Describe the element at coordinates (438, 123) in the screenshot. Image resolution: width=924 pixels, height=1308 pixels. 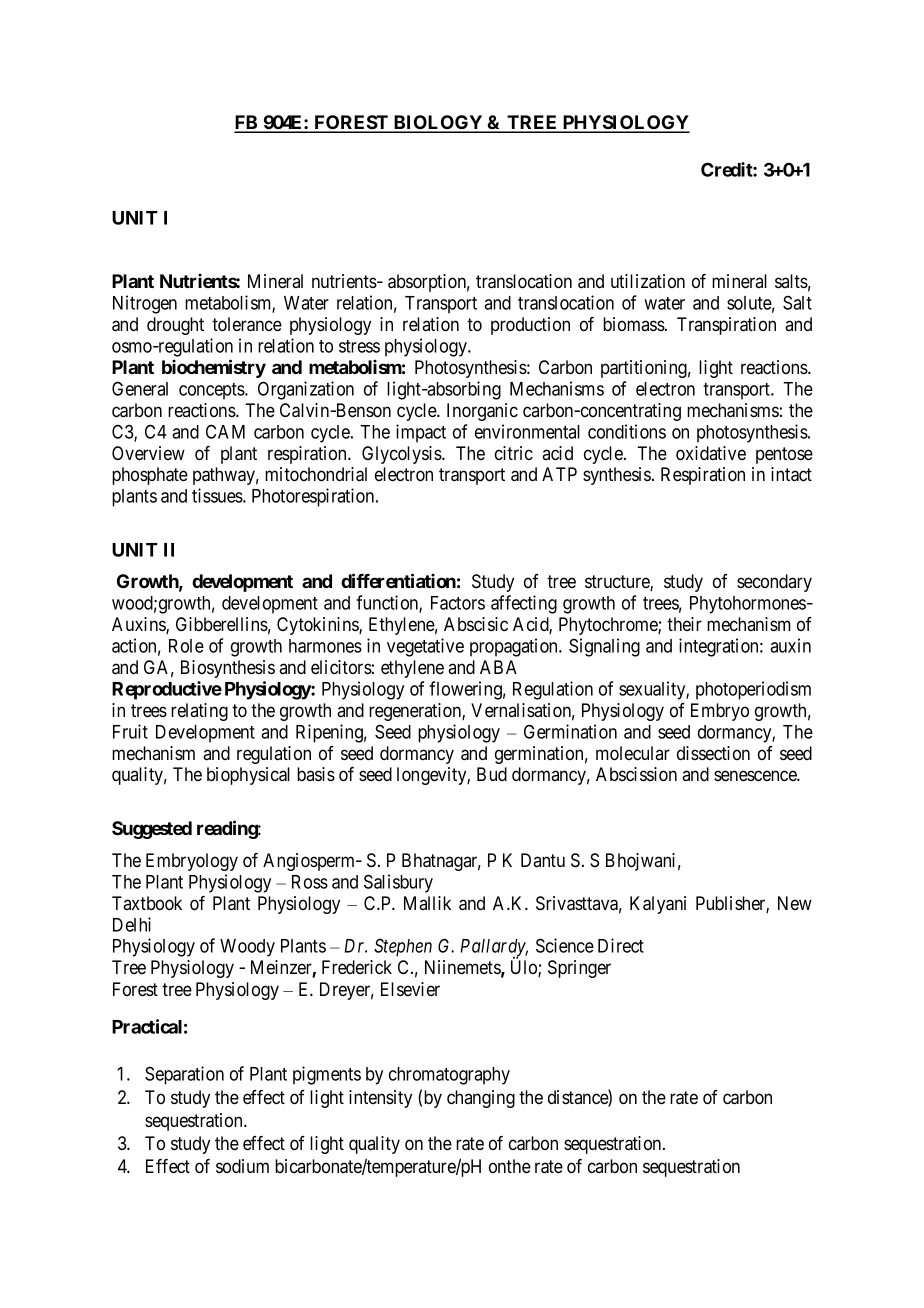
I see `BIOLOGY` at that location.
